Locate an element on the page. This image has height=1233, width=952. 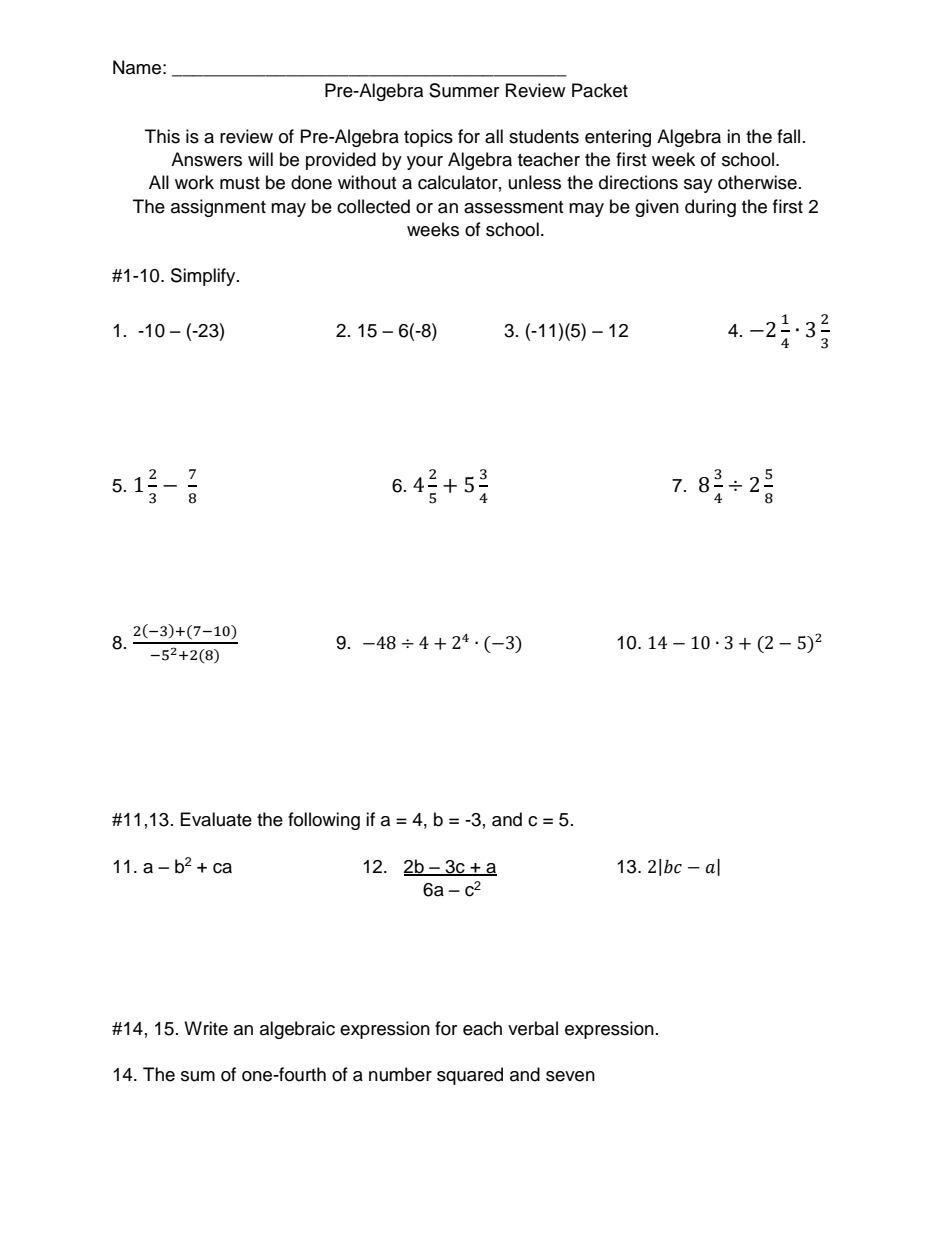
during is located at coordinates (710, 208).
